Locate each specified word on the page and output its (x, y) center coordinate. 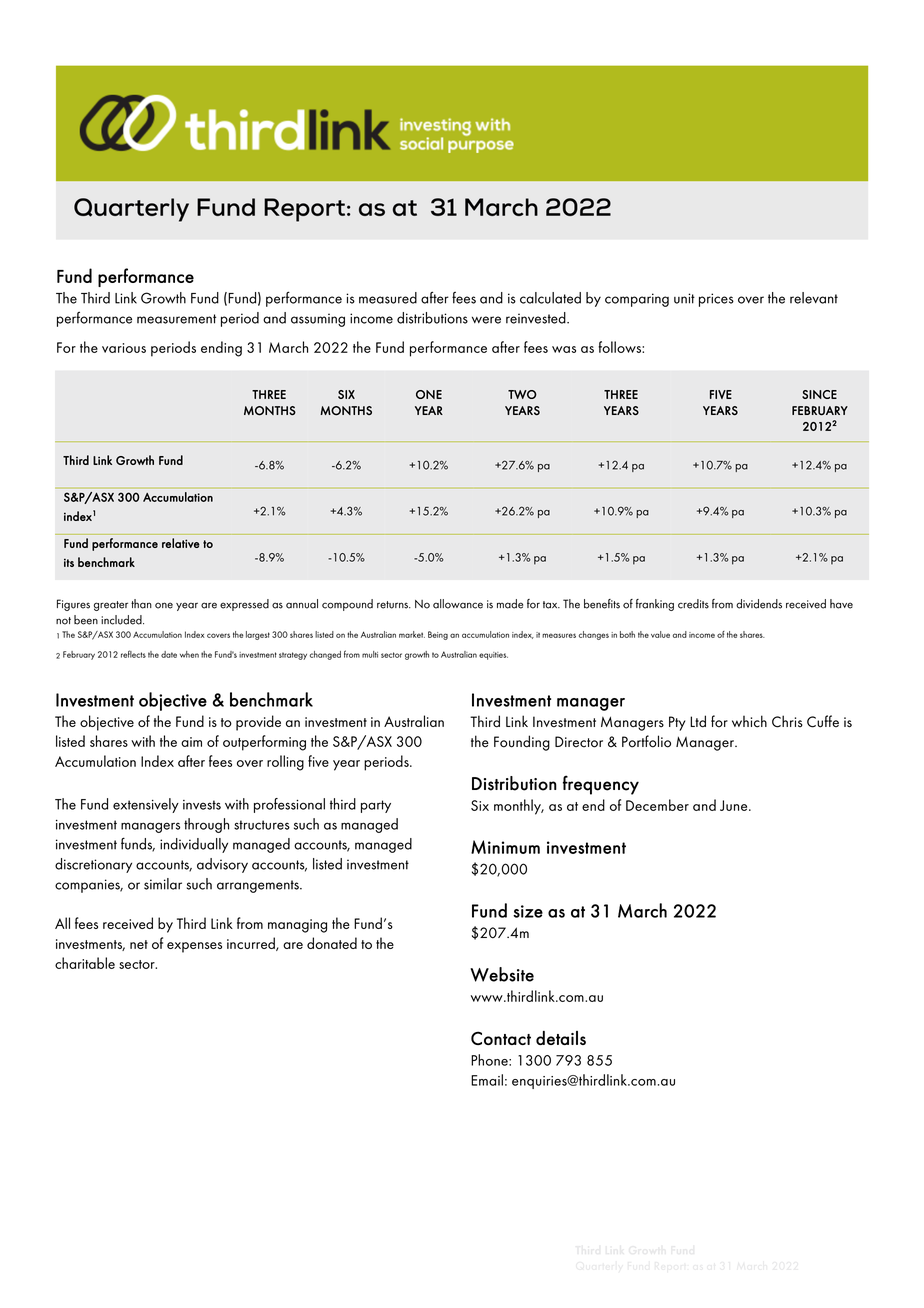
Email (487, 1080)
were (486, 320)
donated (332, 943)
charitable (85, 963)
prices (716, 300)
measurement (176, 319)
